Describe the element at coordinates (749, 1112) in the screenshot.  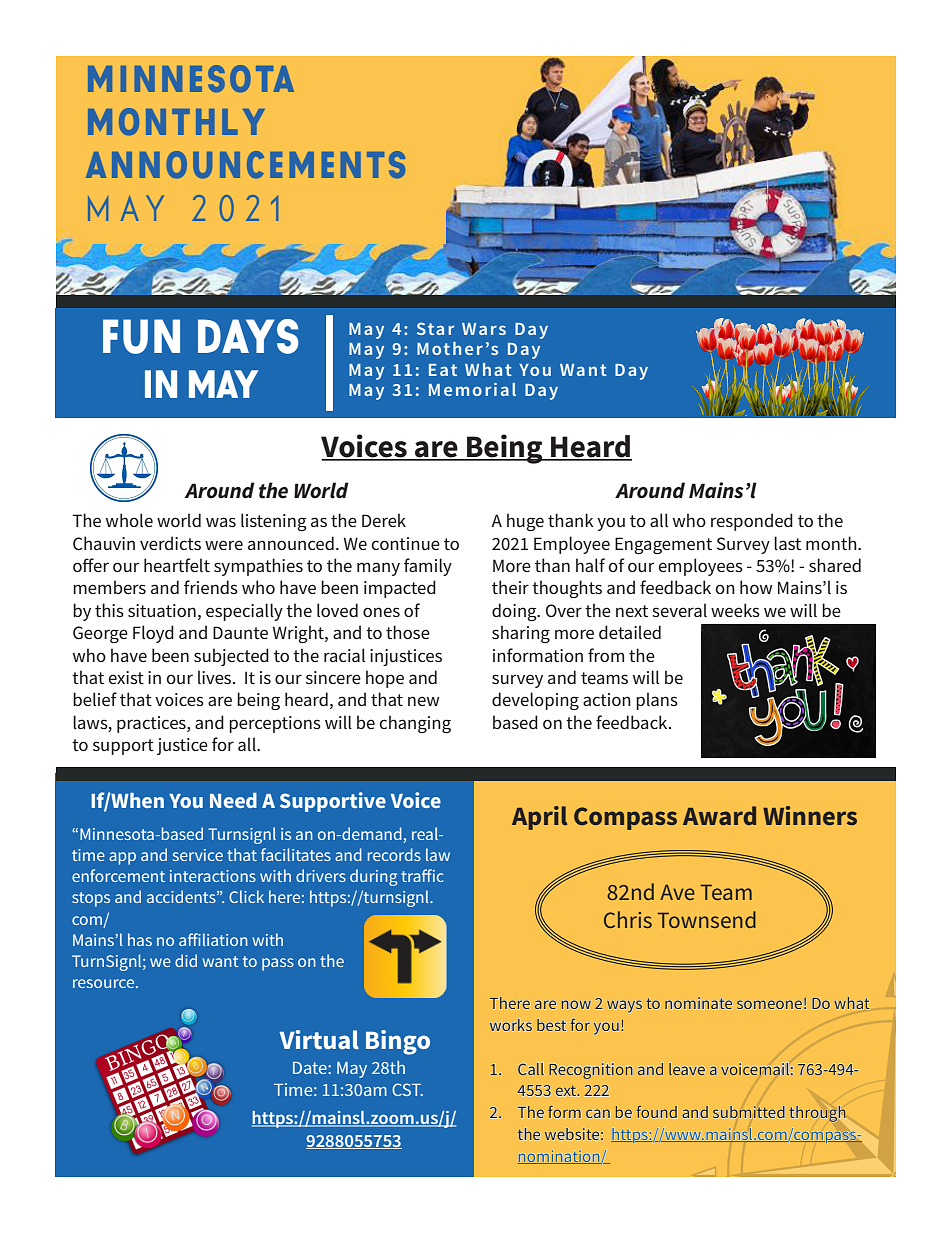
I see `submitted` at that location.
